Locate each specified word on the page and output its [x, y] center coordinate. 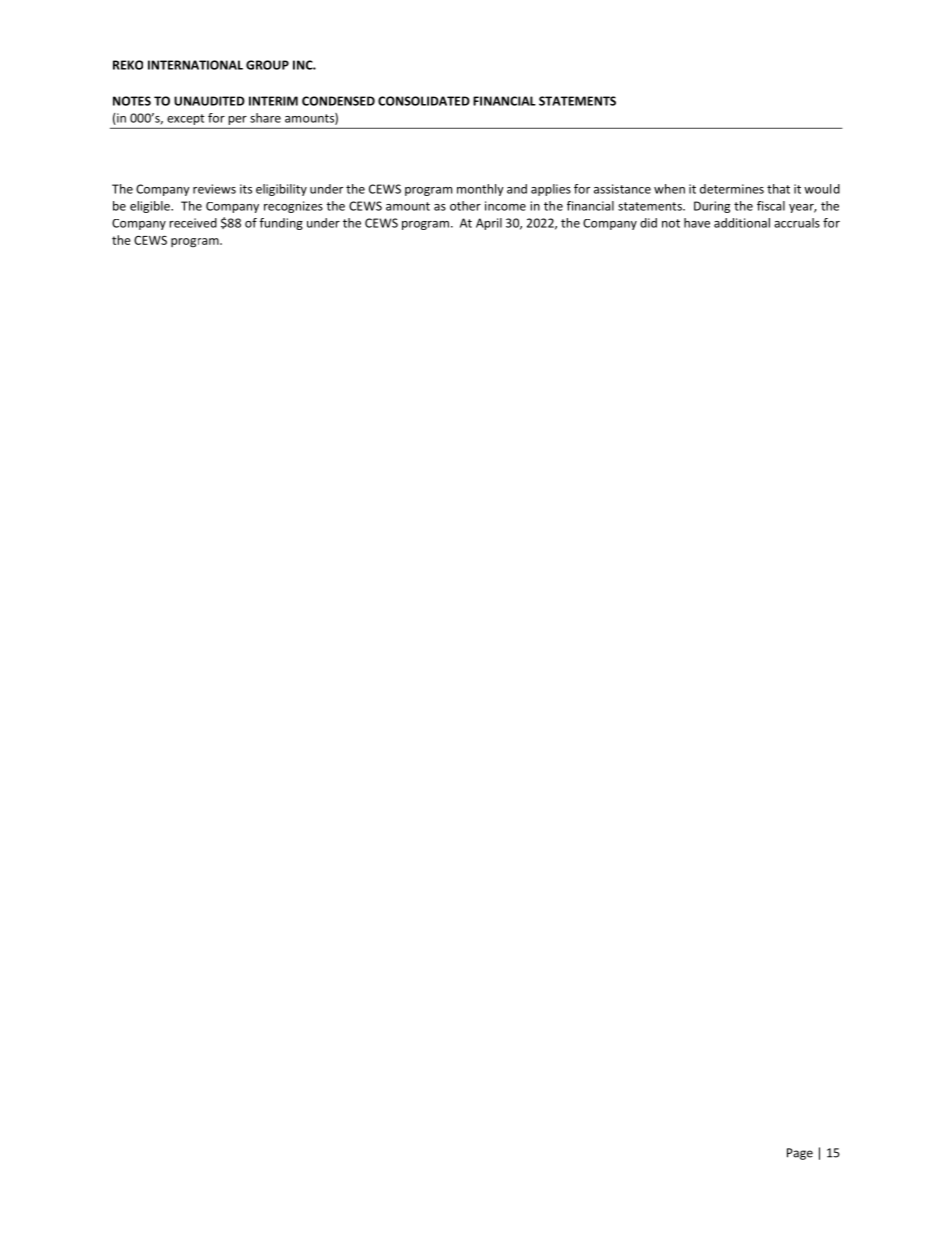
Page [800, 1154]
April [489, 224]
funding [281, 224]
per [237, 120]
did [648, 223]
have [697, 223]
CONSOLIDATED [424, 101]
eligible [151, 207]
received [193, 223]
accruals [797, 223]
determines [732, 189]
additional [742, 223]
